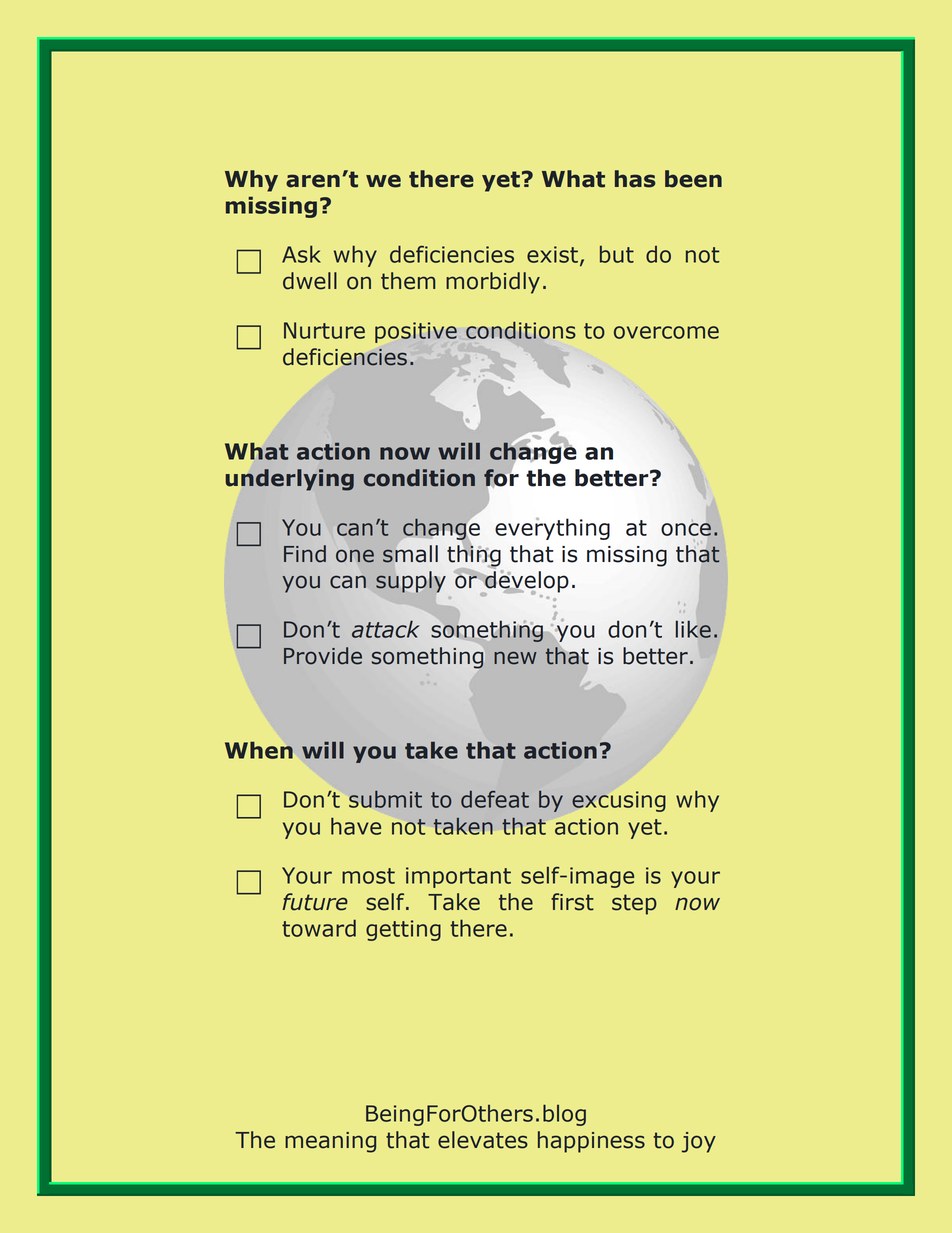 This screenshot has height=1233, width=952. Describe the element at coordinates (493, 283) in the screenshot. I see `morbidly` at that location.
